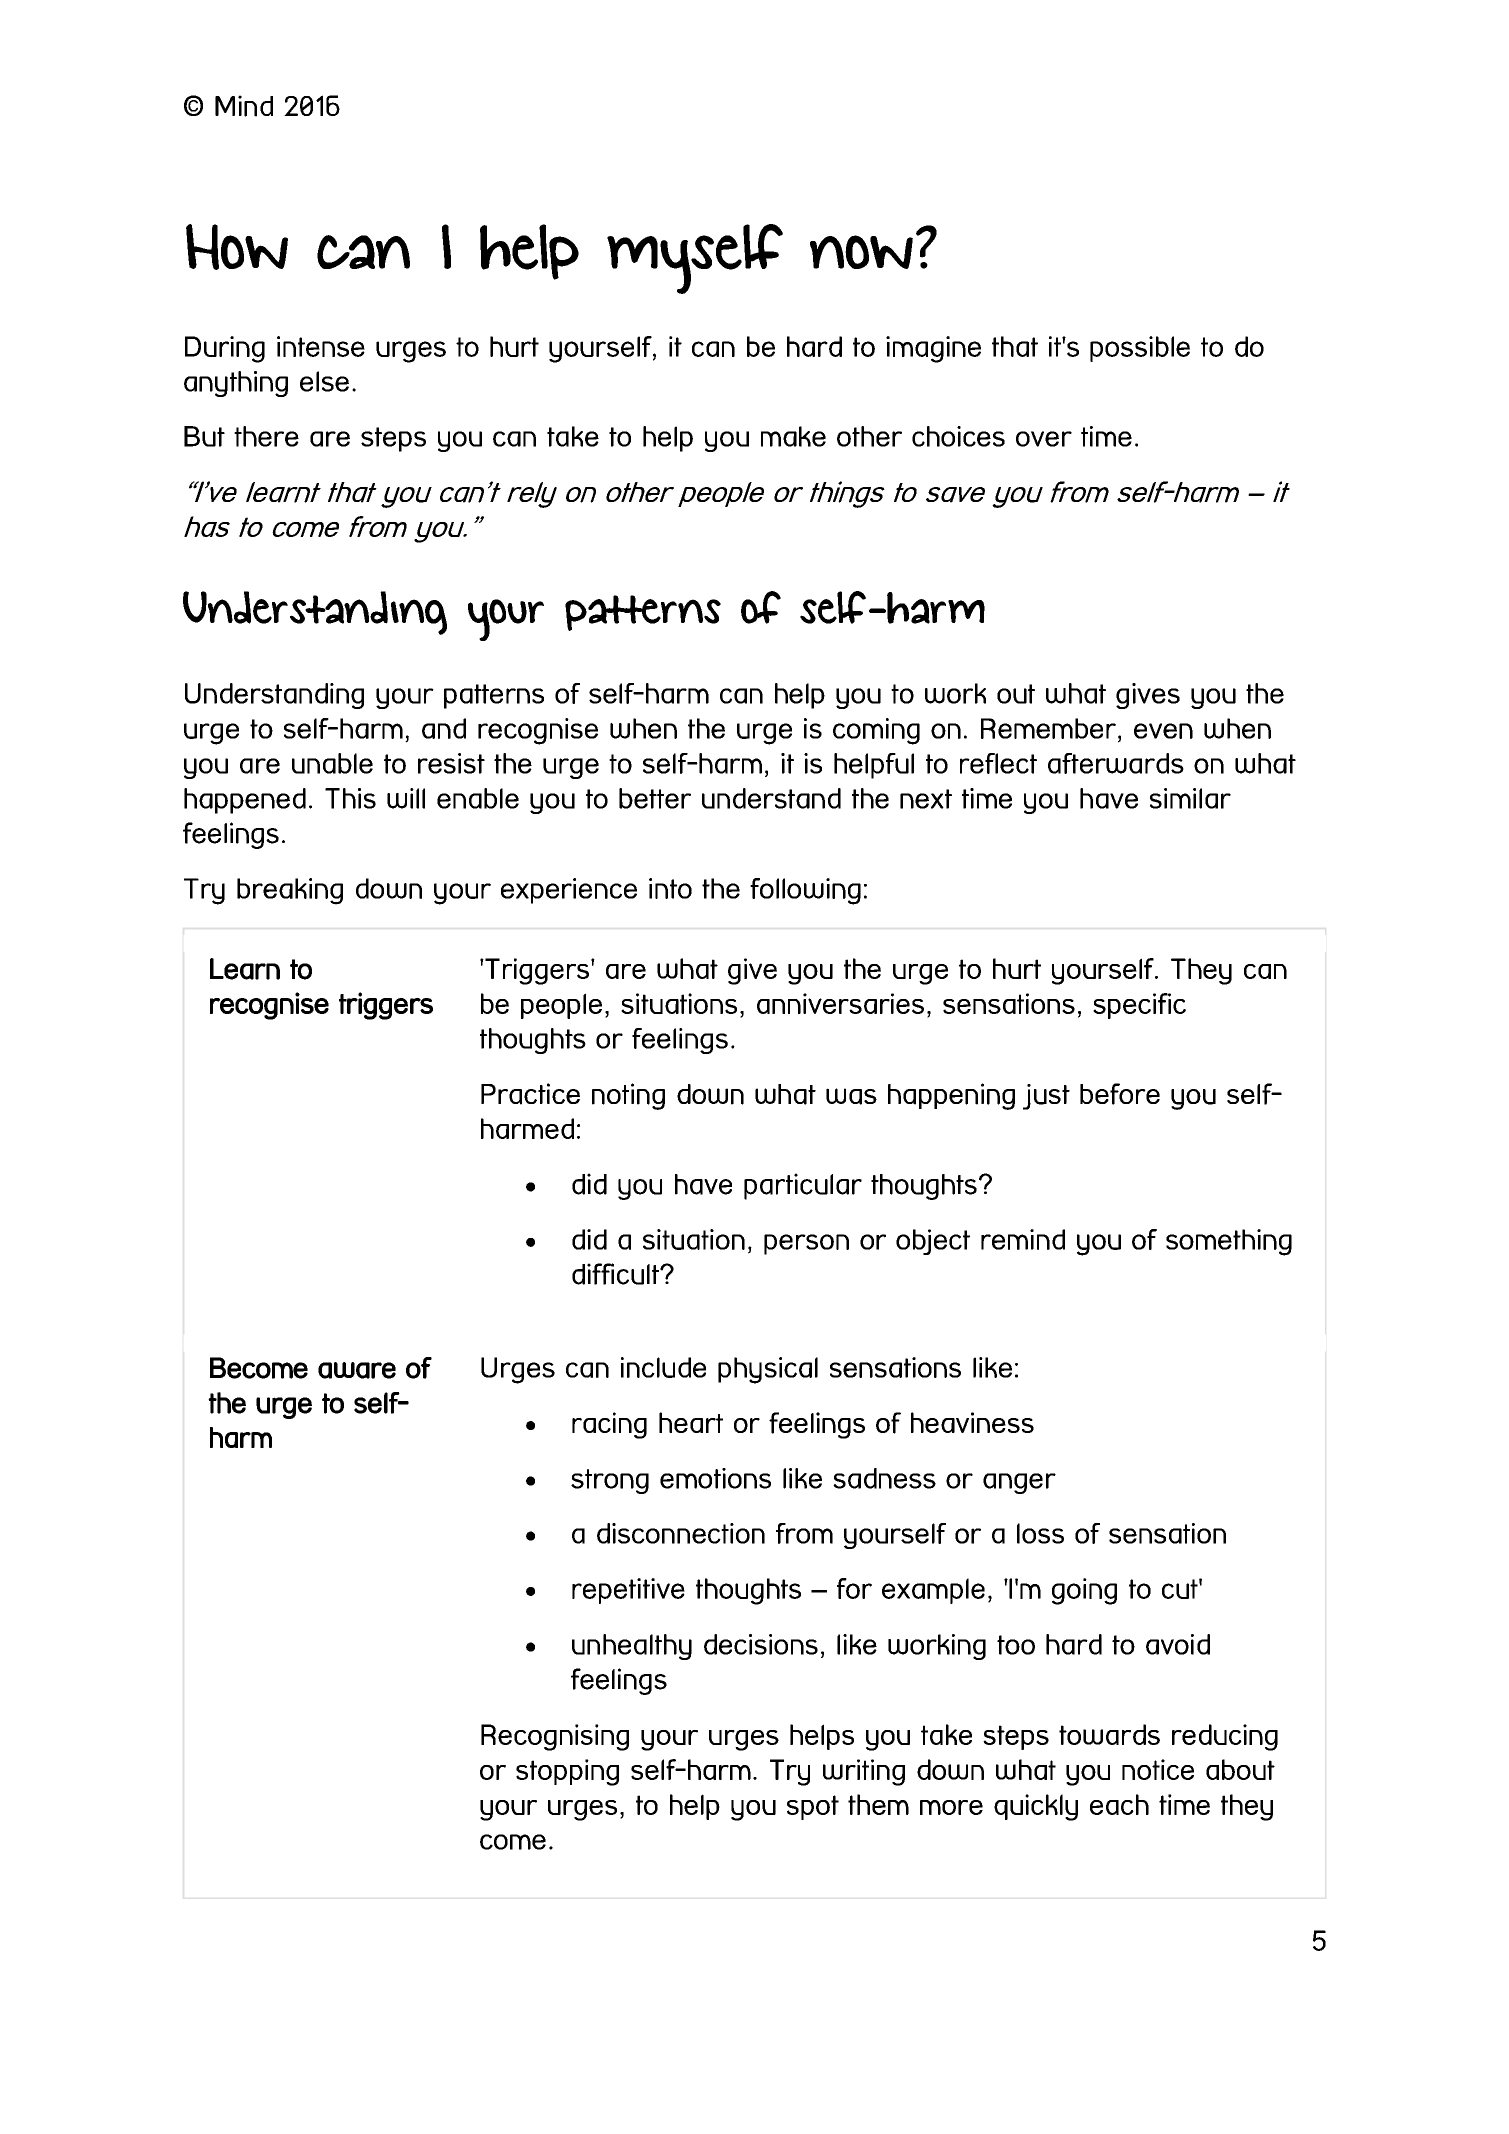 The height and width of the document is (2134, 1509). Describe the element at coordinates (321, 346) in the document. I see `intense` at that location.
